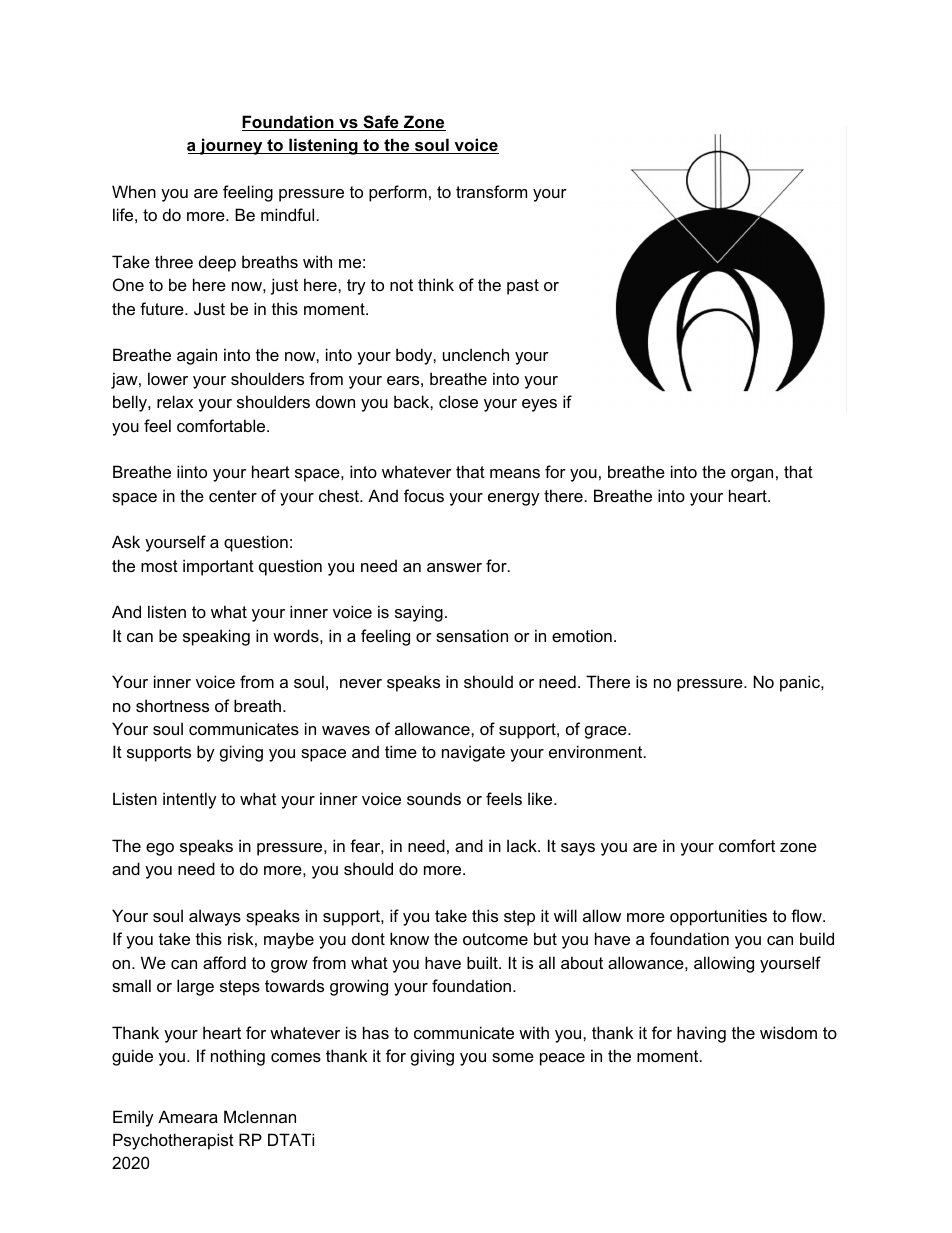 This screenshot has width=952, height=1233. I want to click on Mclennan, so click(260, 1116).
